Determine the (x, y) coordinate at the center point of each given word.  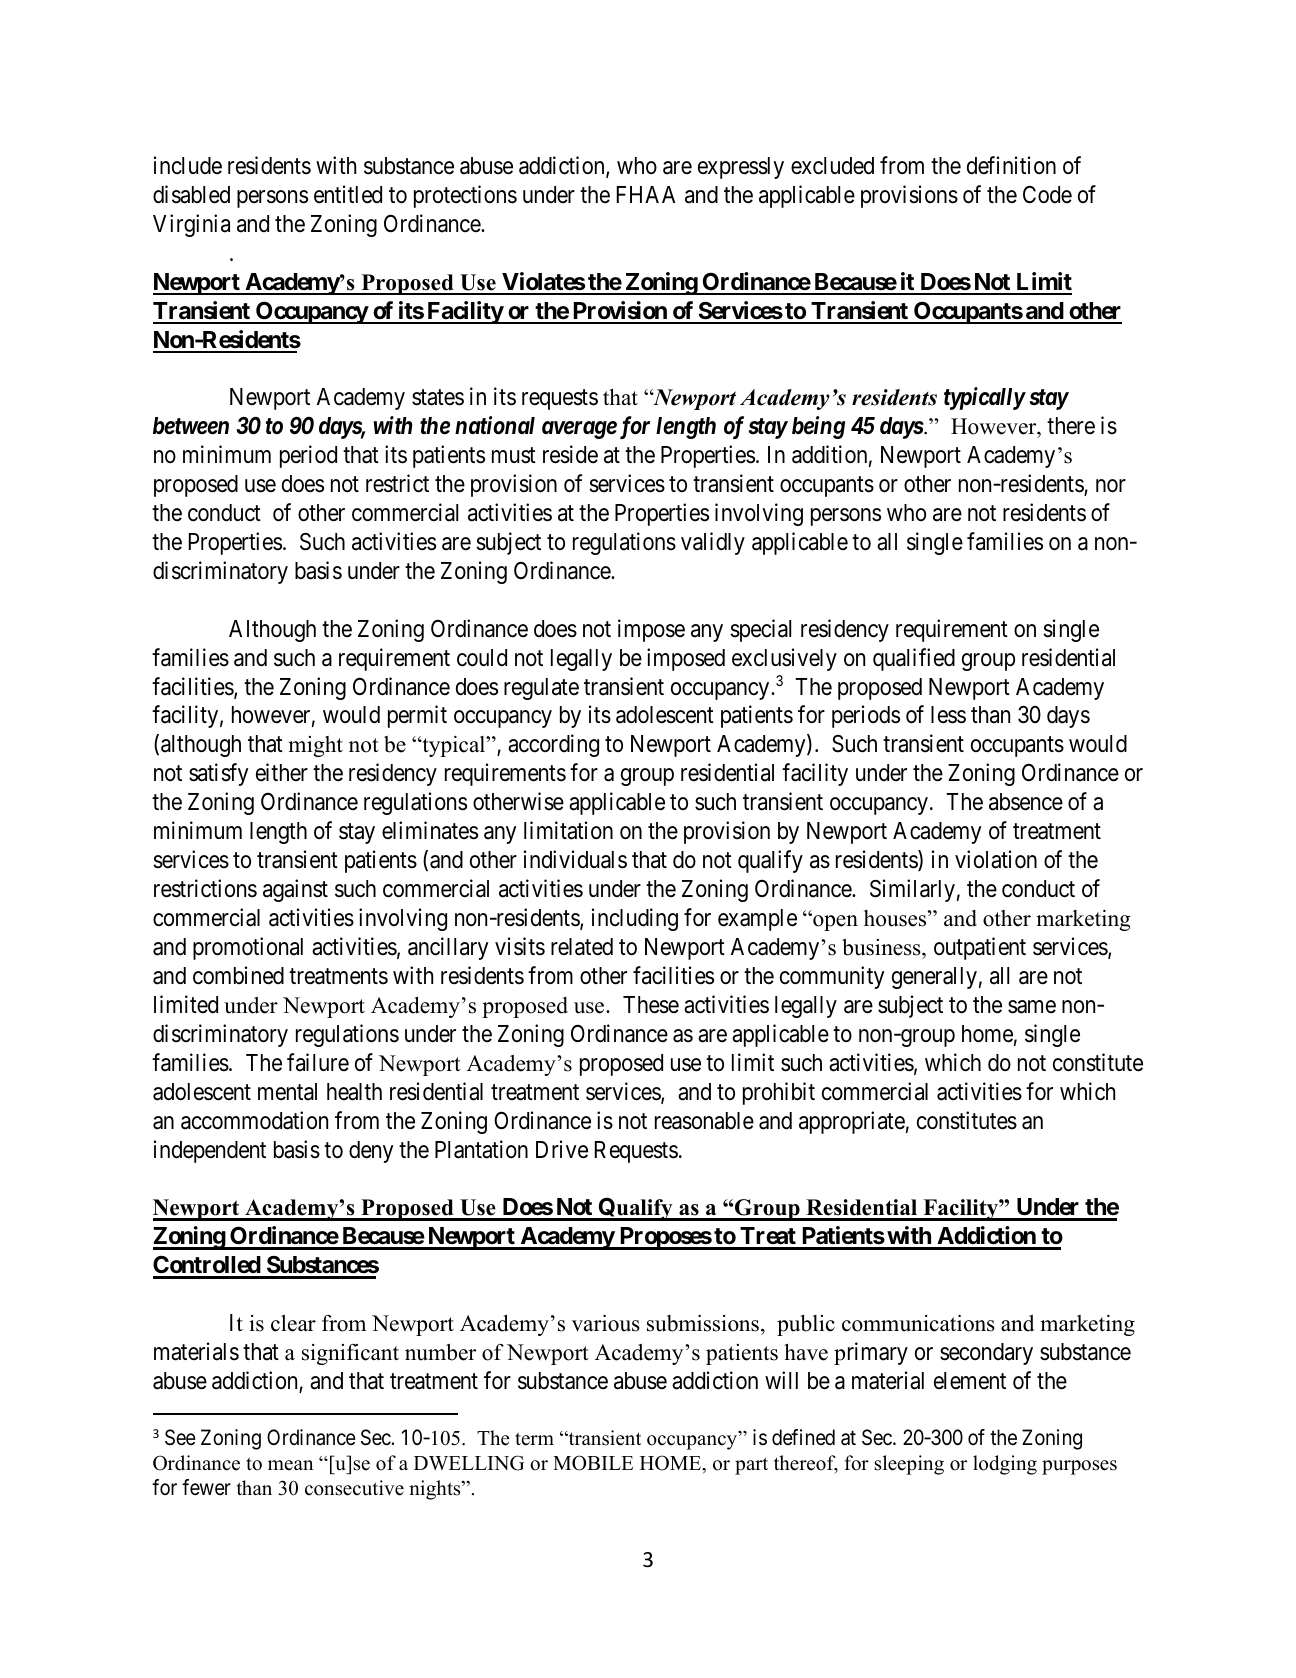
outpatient (980, 948)
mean (290, 1465)
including (635, 919)
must (514, 456)
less (948, 715)
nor (1111, 486)
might (315, 746)
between (191, 426)
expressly (741, 168)
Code (1047, 194)
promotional (248, 948)
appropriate (852, 1122)
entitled (348, 194)
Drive (562, 1149)
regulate (541, 689)
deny (371, 1152)
